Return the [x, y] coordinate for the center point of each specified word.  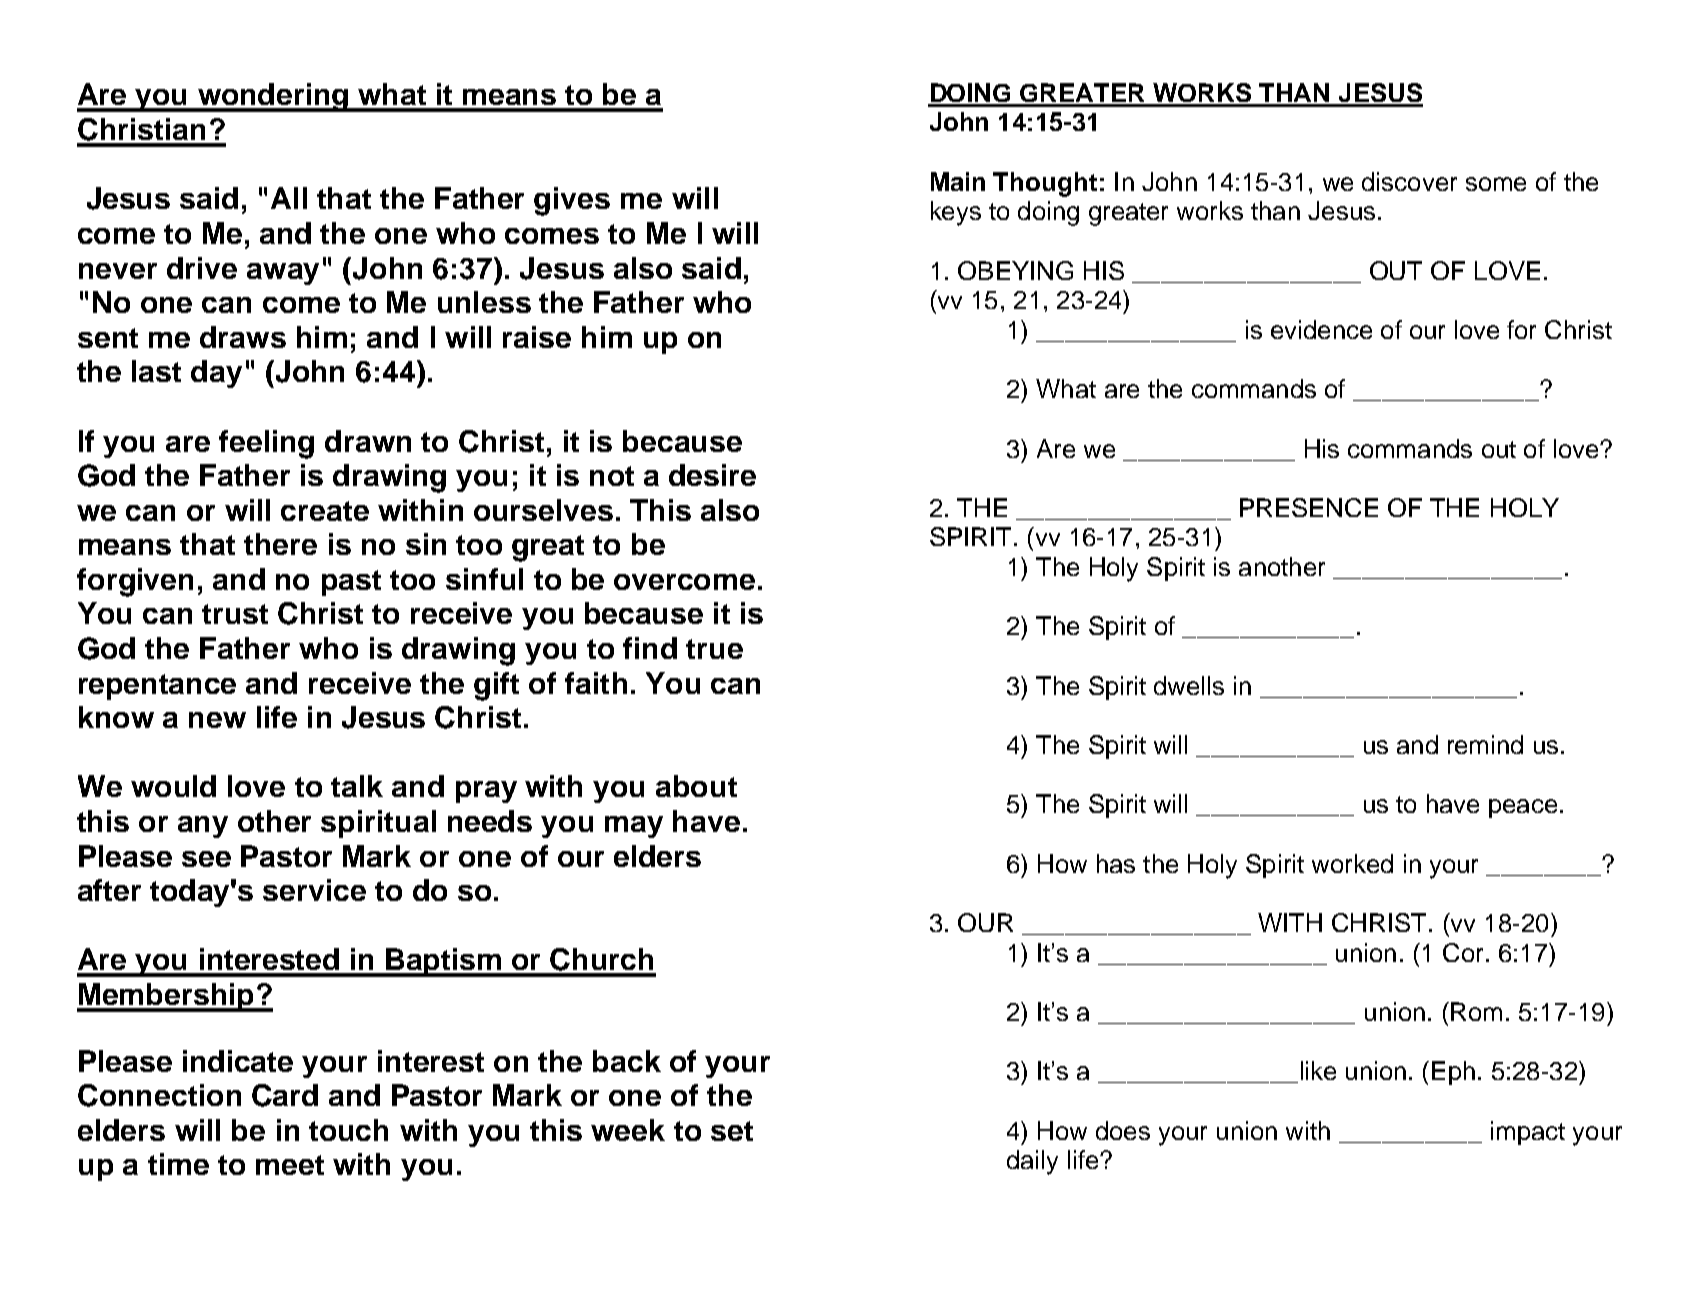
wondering [273, 97]
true [714, 649]
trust [235, 614]
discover [1409, 181]
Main [958, 181]
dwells [1189, 685]
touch [348, 1130]
